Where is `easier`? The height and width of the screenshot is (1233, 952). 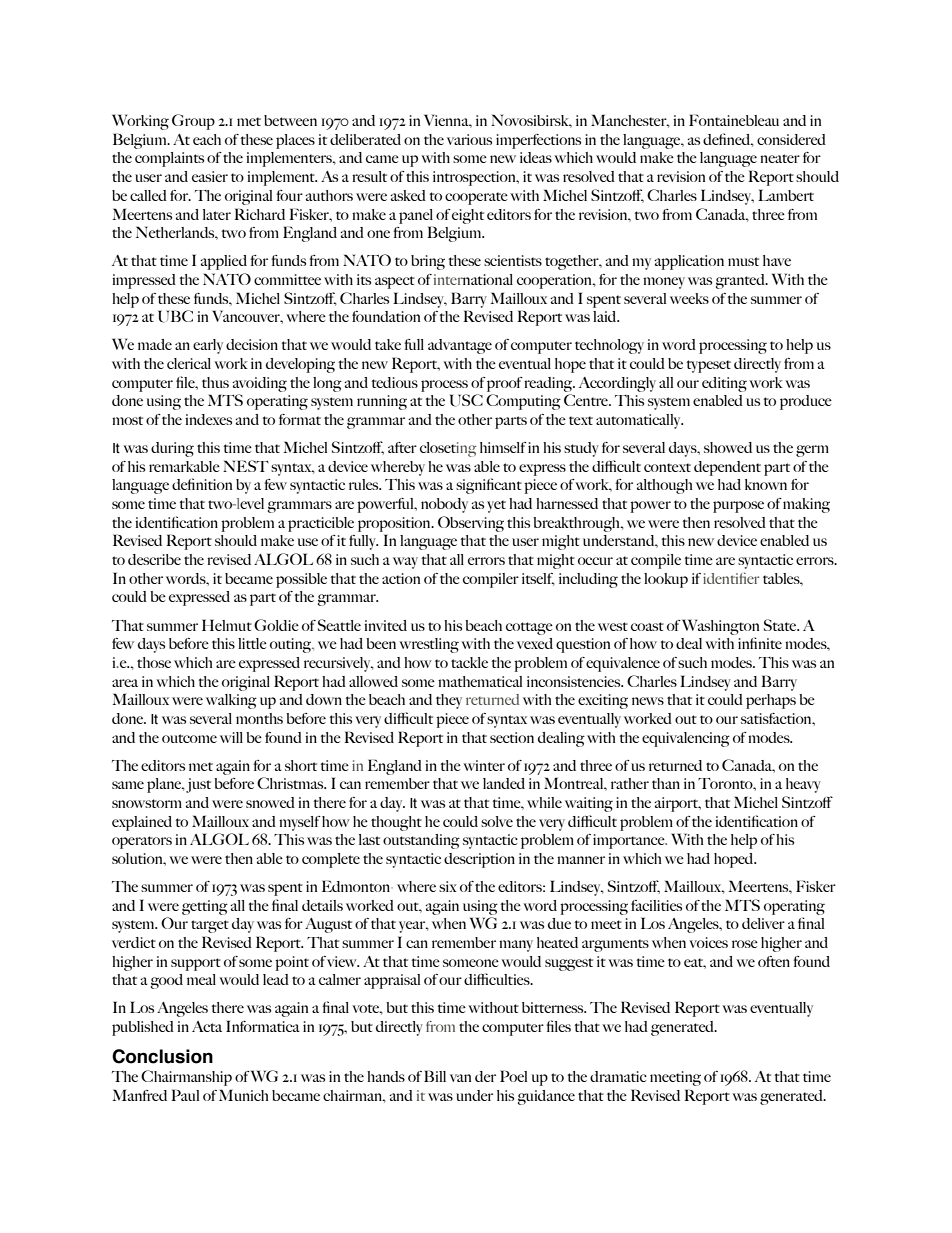
easier is located at coordinates (210, 176).
